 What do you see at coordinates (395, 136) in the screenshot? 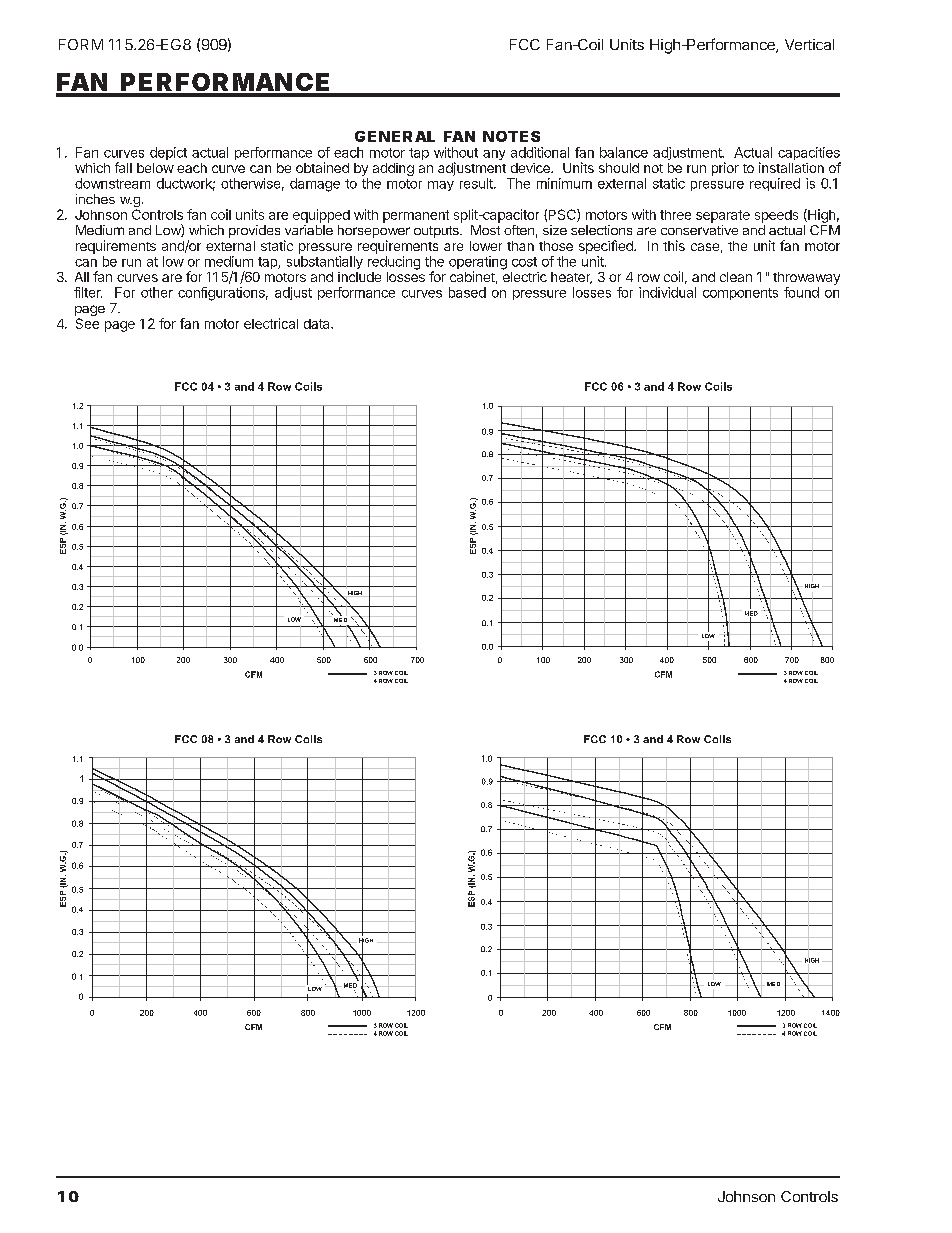
I see `GENERAL` at bounding box center [395, 136].
